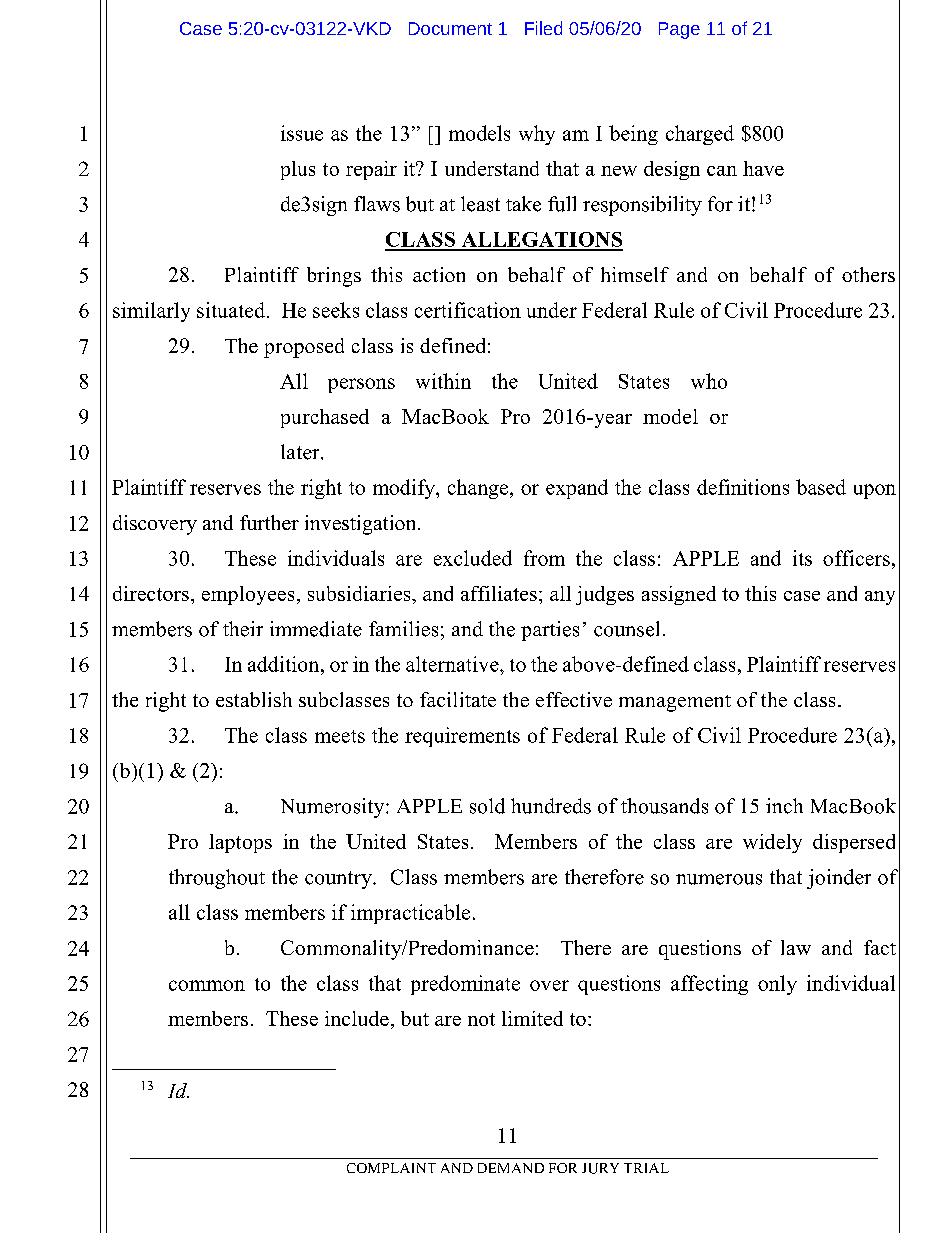  Describe the element at coordinates (487, 806) in the screenshot. I see `sold` at that location.
